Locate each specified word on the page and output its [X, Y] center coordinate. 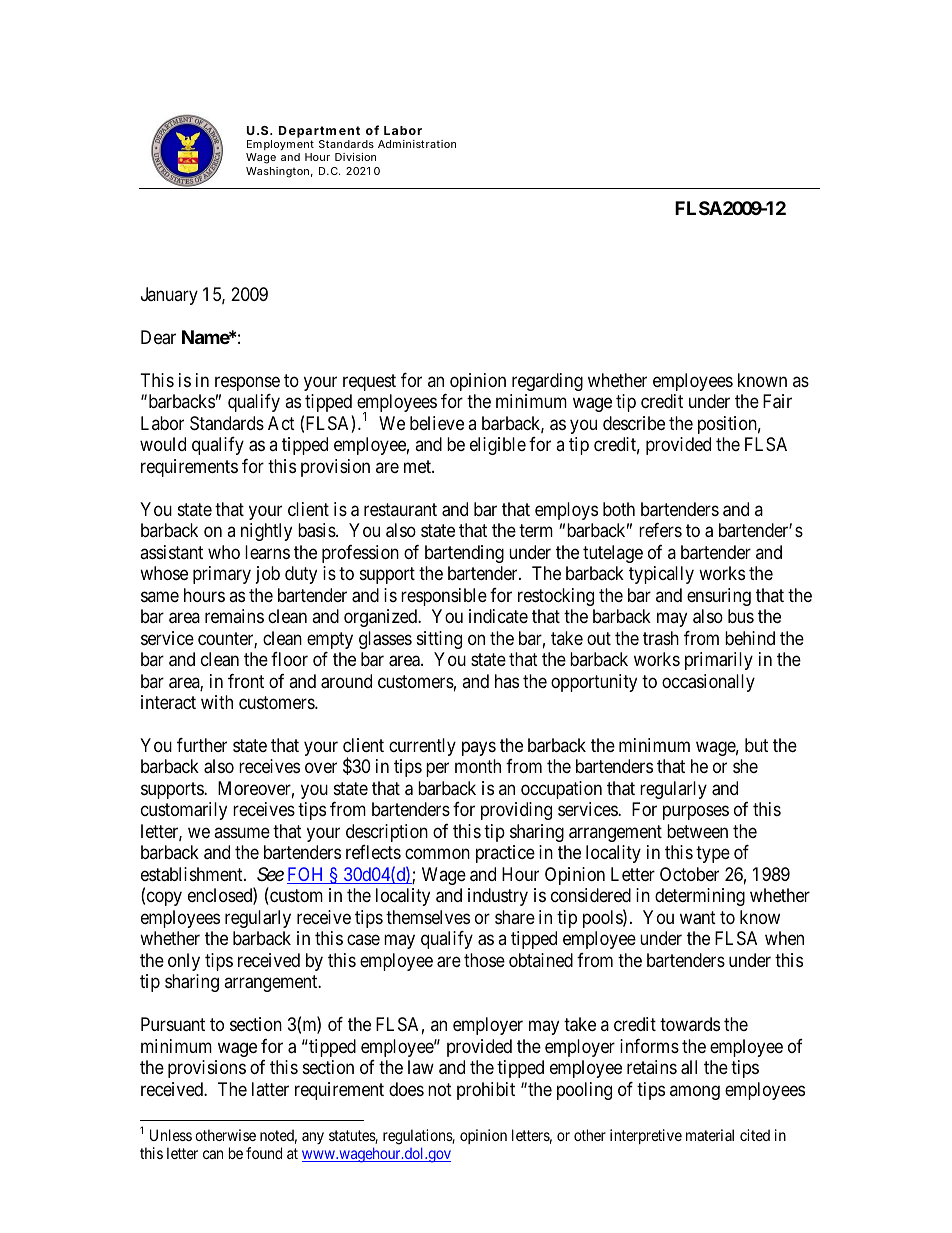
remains [234, 616]
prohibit [486, 1091]
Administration [417, 144]
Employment [280, 147]
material [710, 1135]
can [213, 1154]
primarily [719, 661]
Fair [777, 401]
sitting [439, 640]
